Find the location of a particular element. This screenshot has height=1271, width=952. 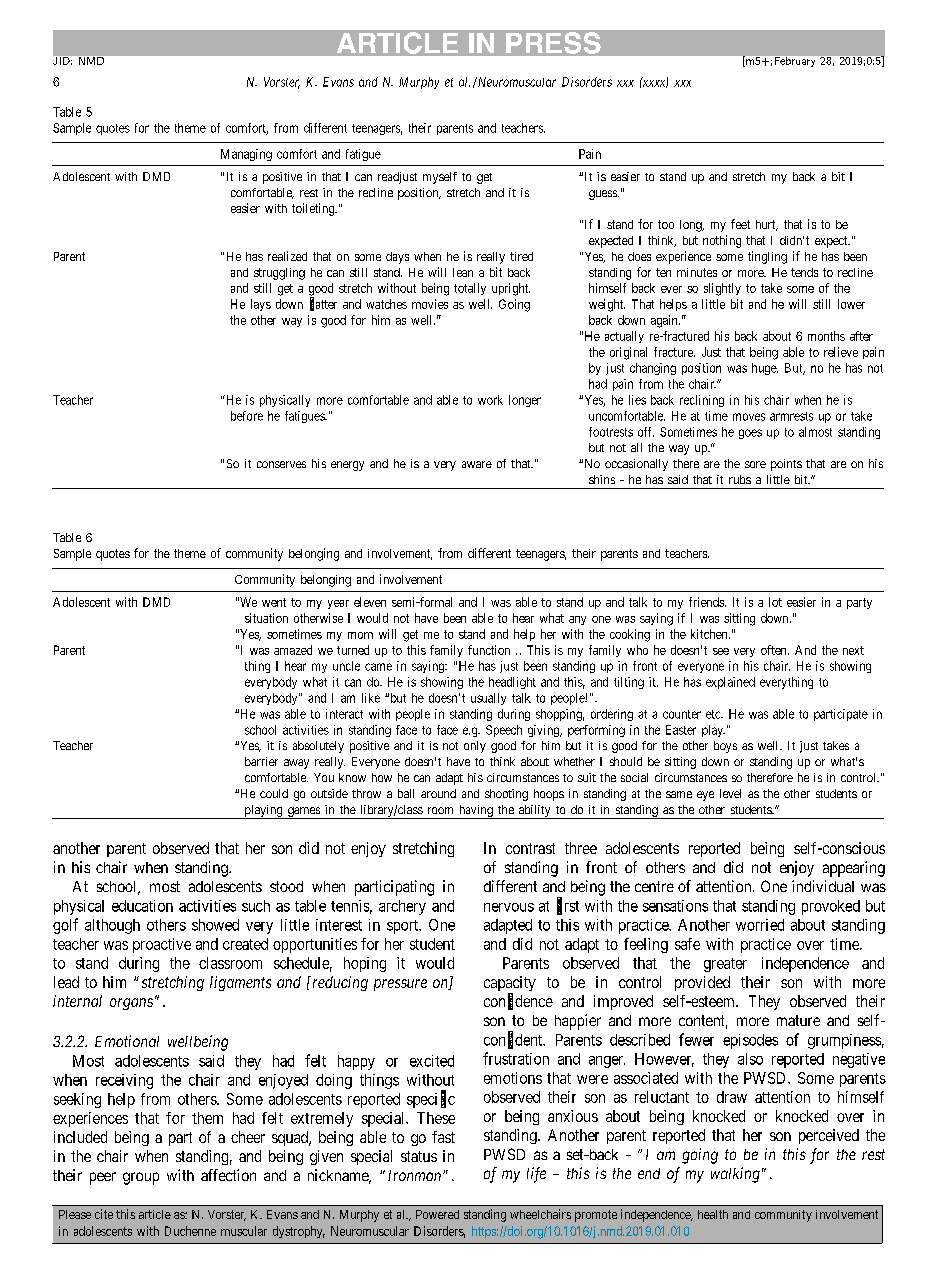

tired is located at coordinates (521, 256).
